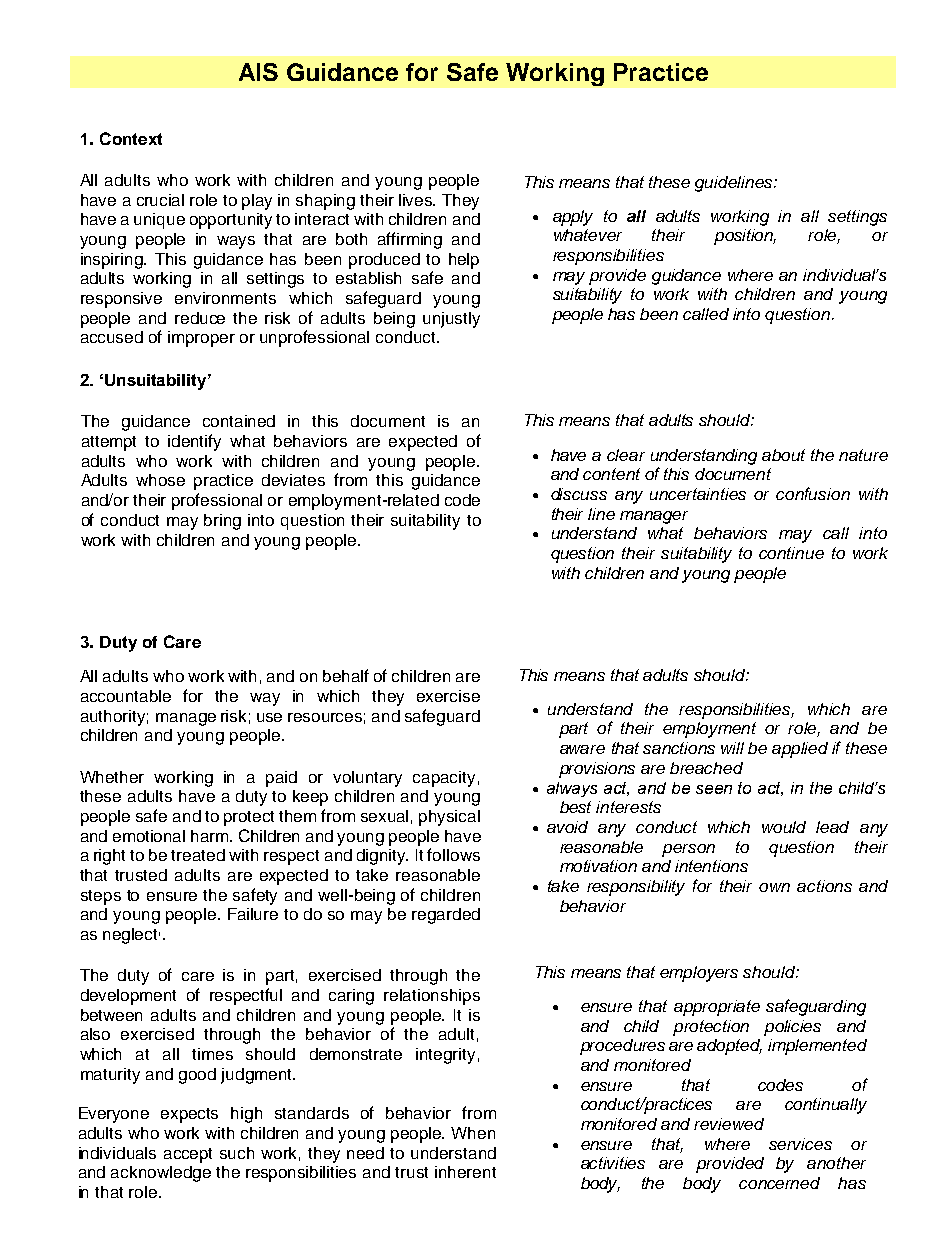  What do you see at coordinates (126, 696) in the document?
I see `accountable` at bounding box center [126, 696].
